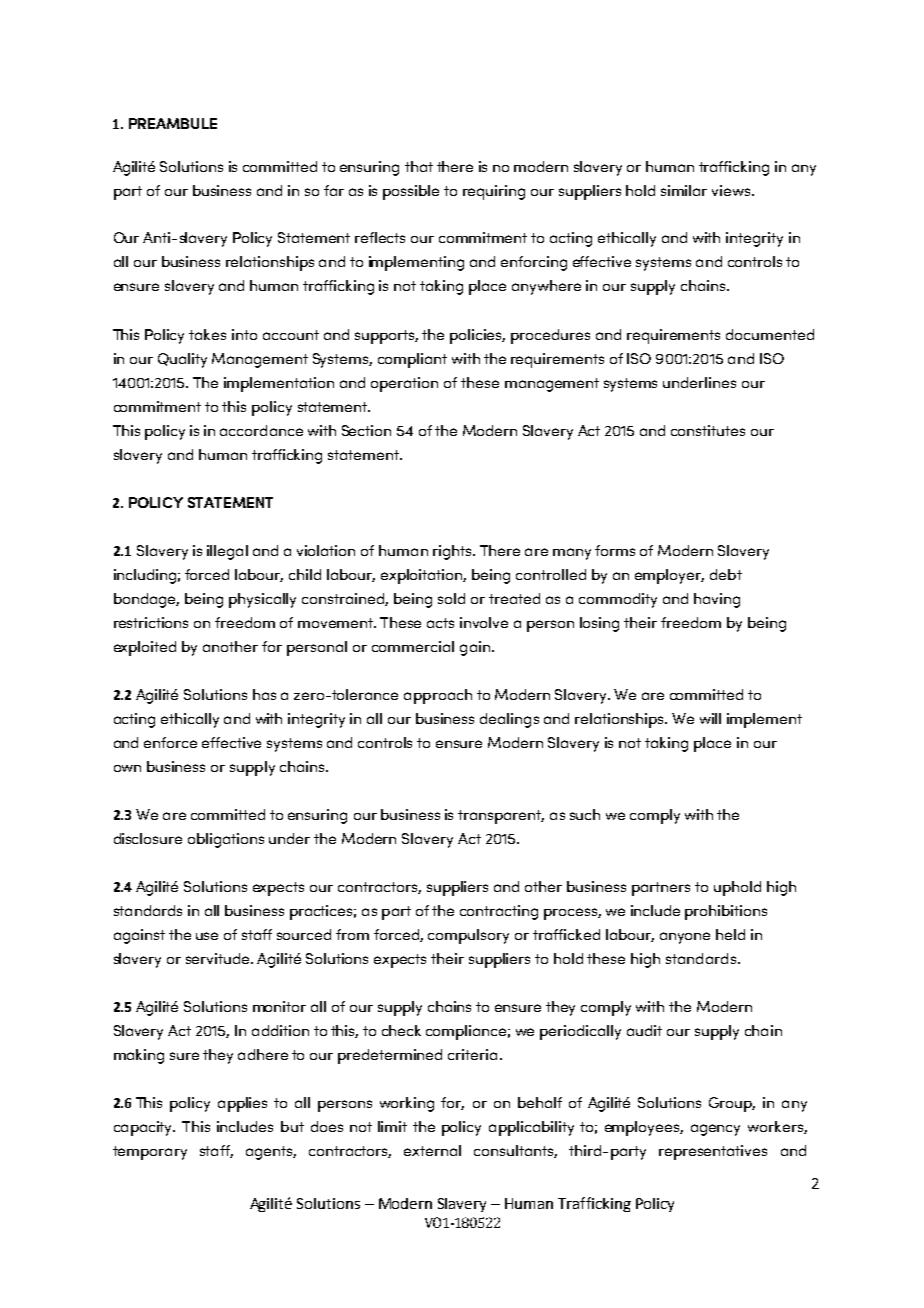  I want to click on possible, so click(411, 192).
